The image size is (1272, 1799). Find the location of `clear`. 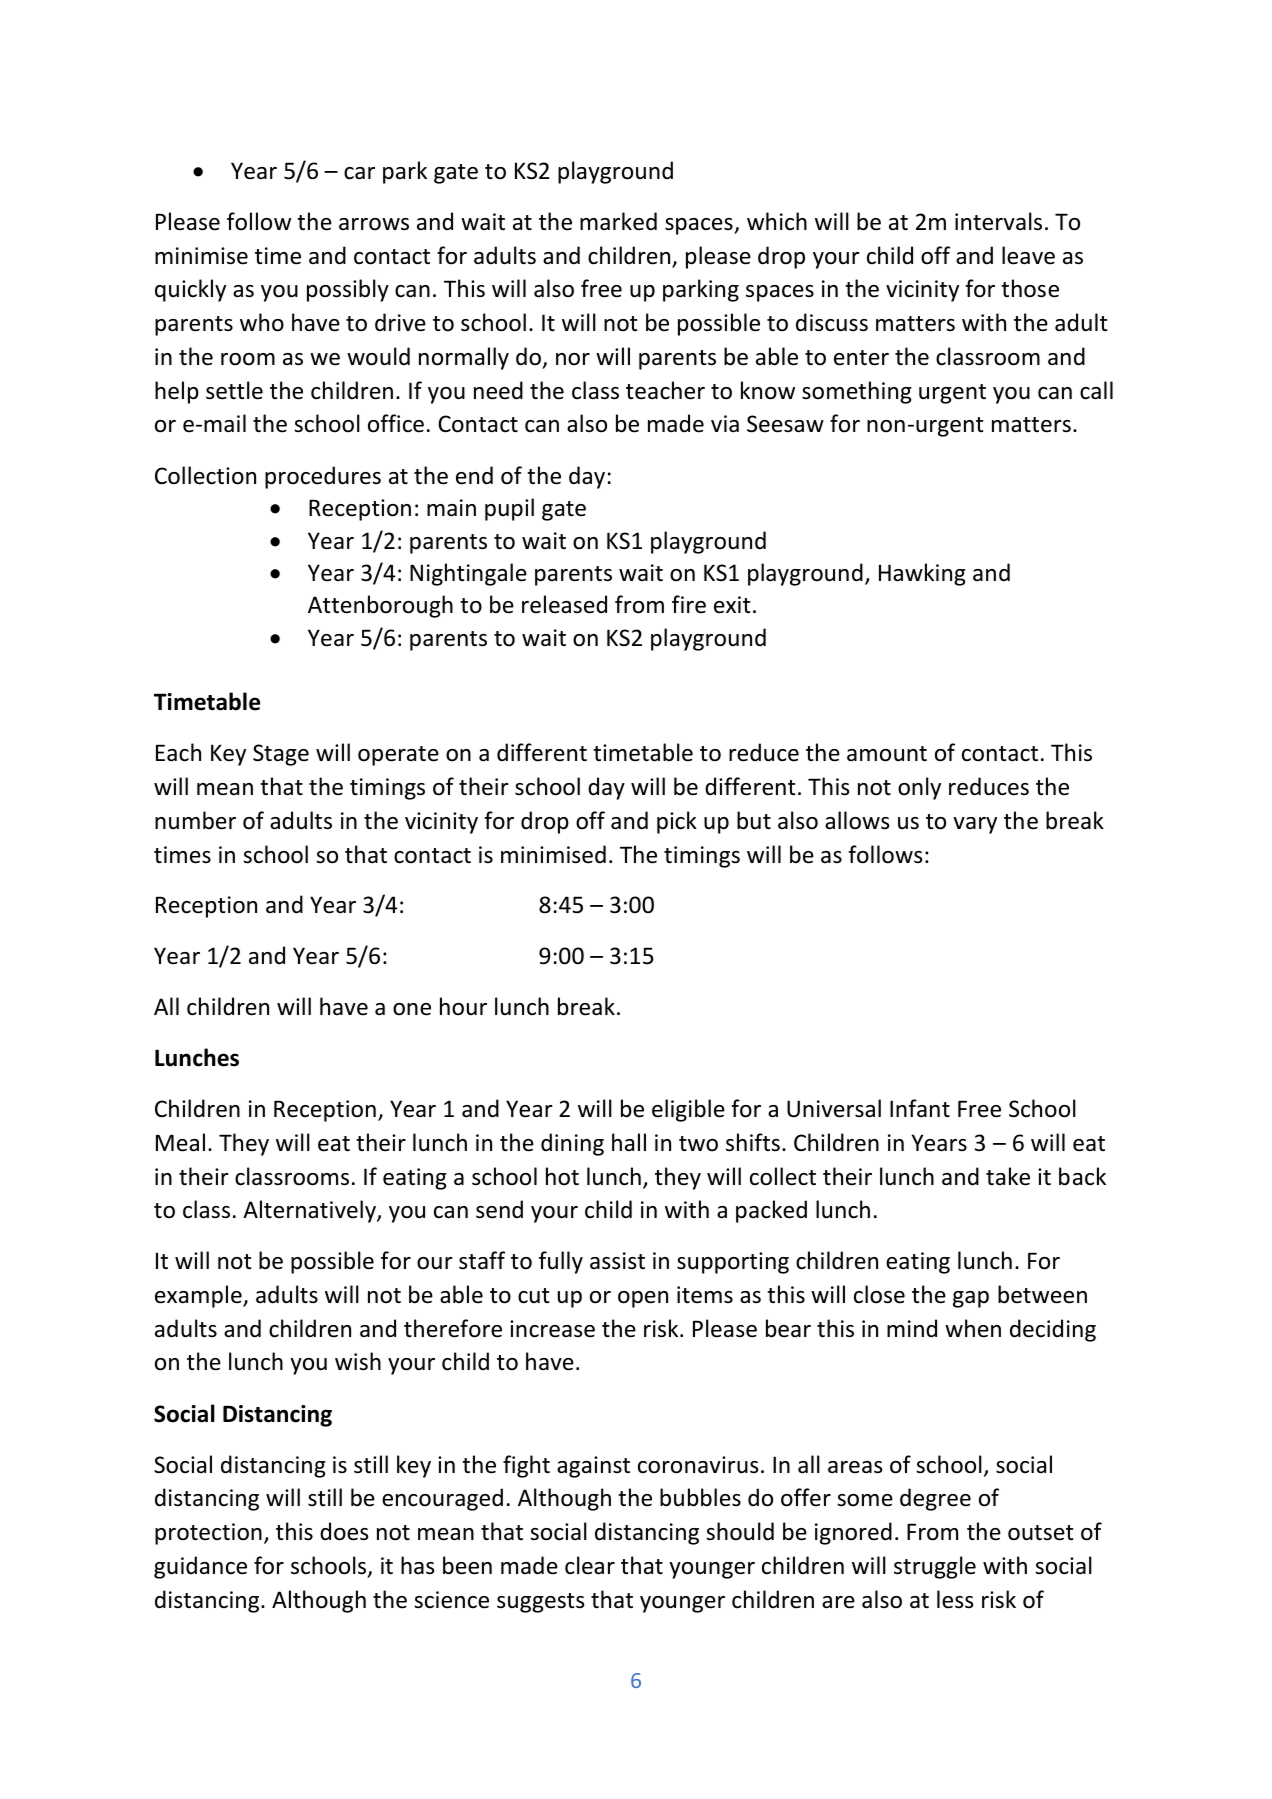

clear is located at coordinates (590, 1565).
